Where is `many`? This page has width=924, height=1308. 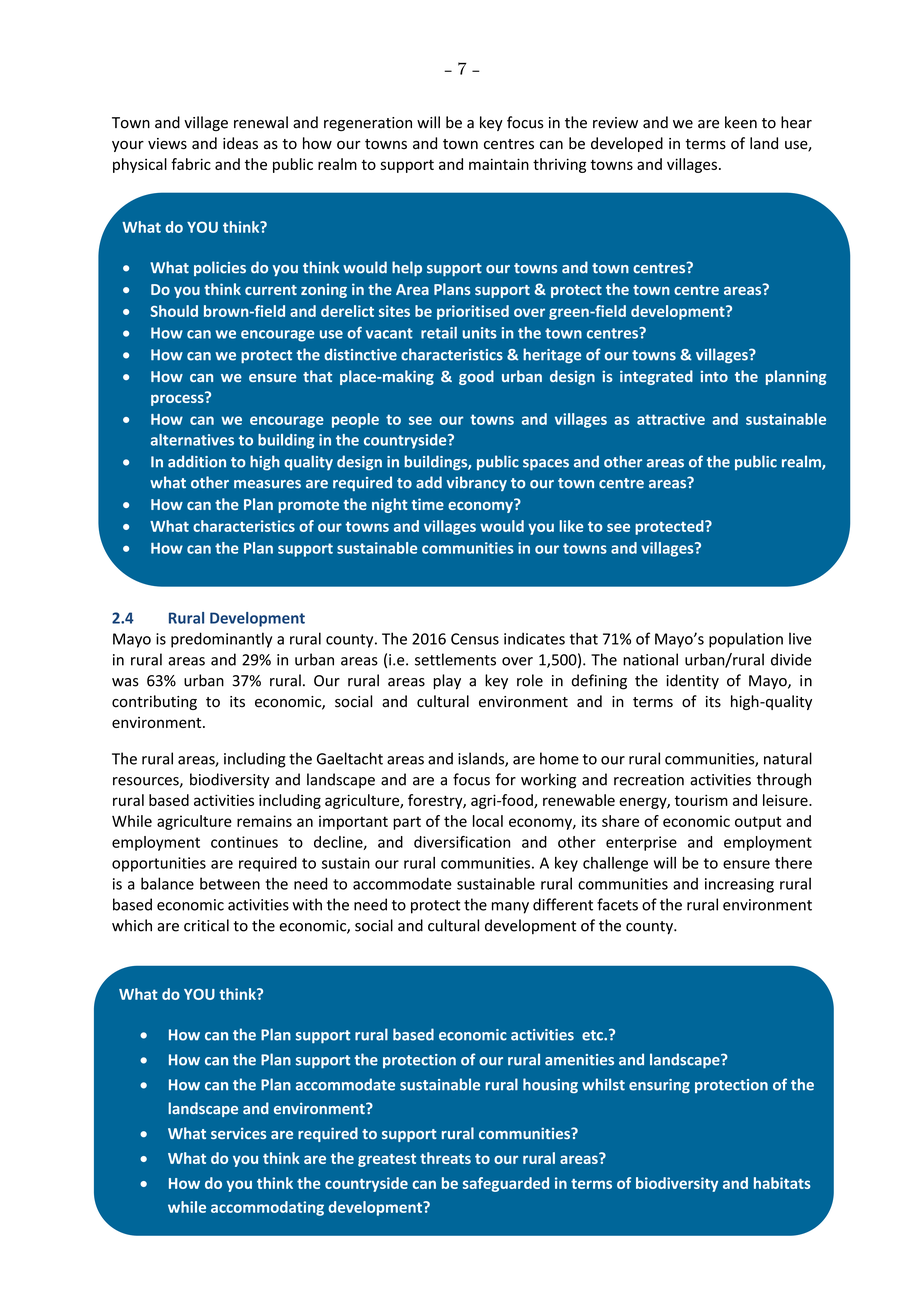
many is located at coordinates (510, 908).
